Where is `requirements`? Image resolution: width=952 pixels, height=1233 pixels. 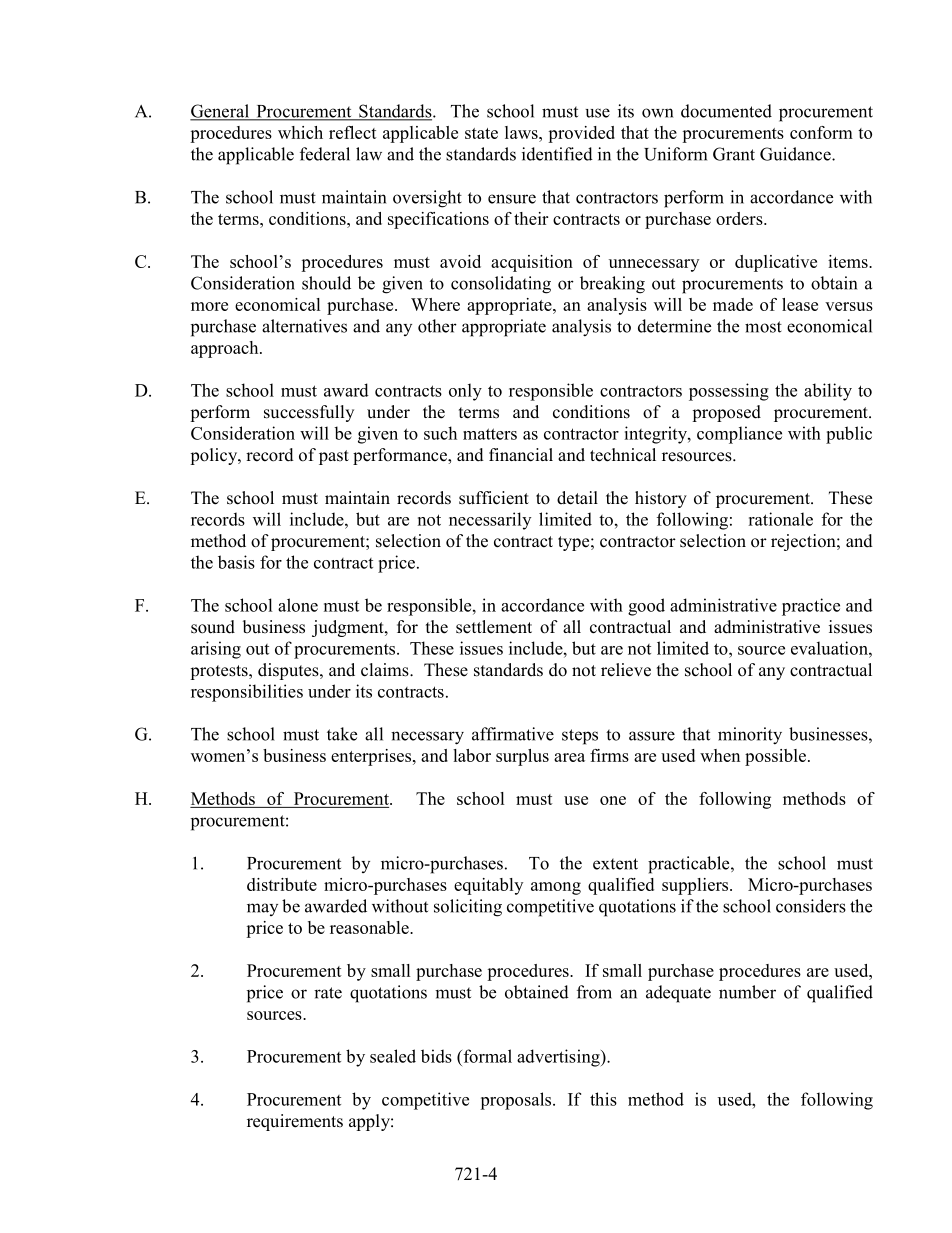
requirements is located at coordinates (295, 1122).
